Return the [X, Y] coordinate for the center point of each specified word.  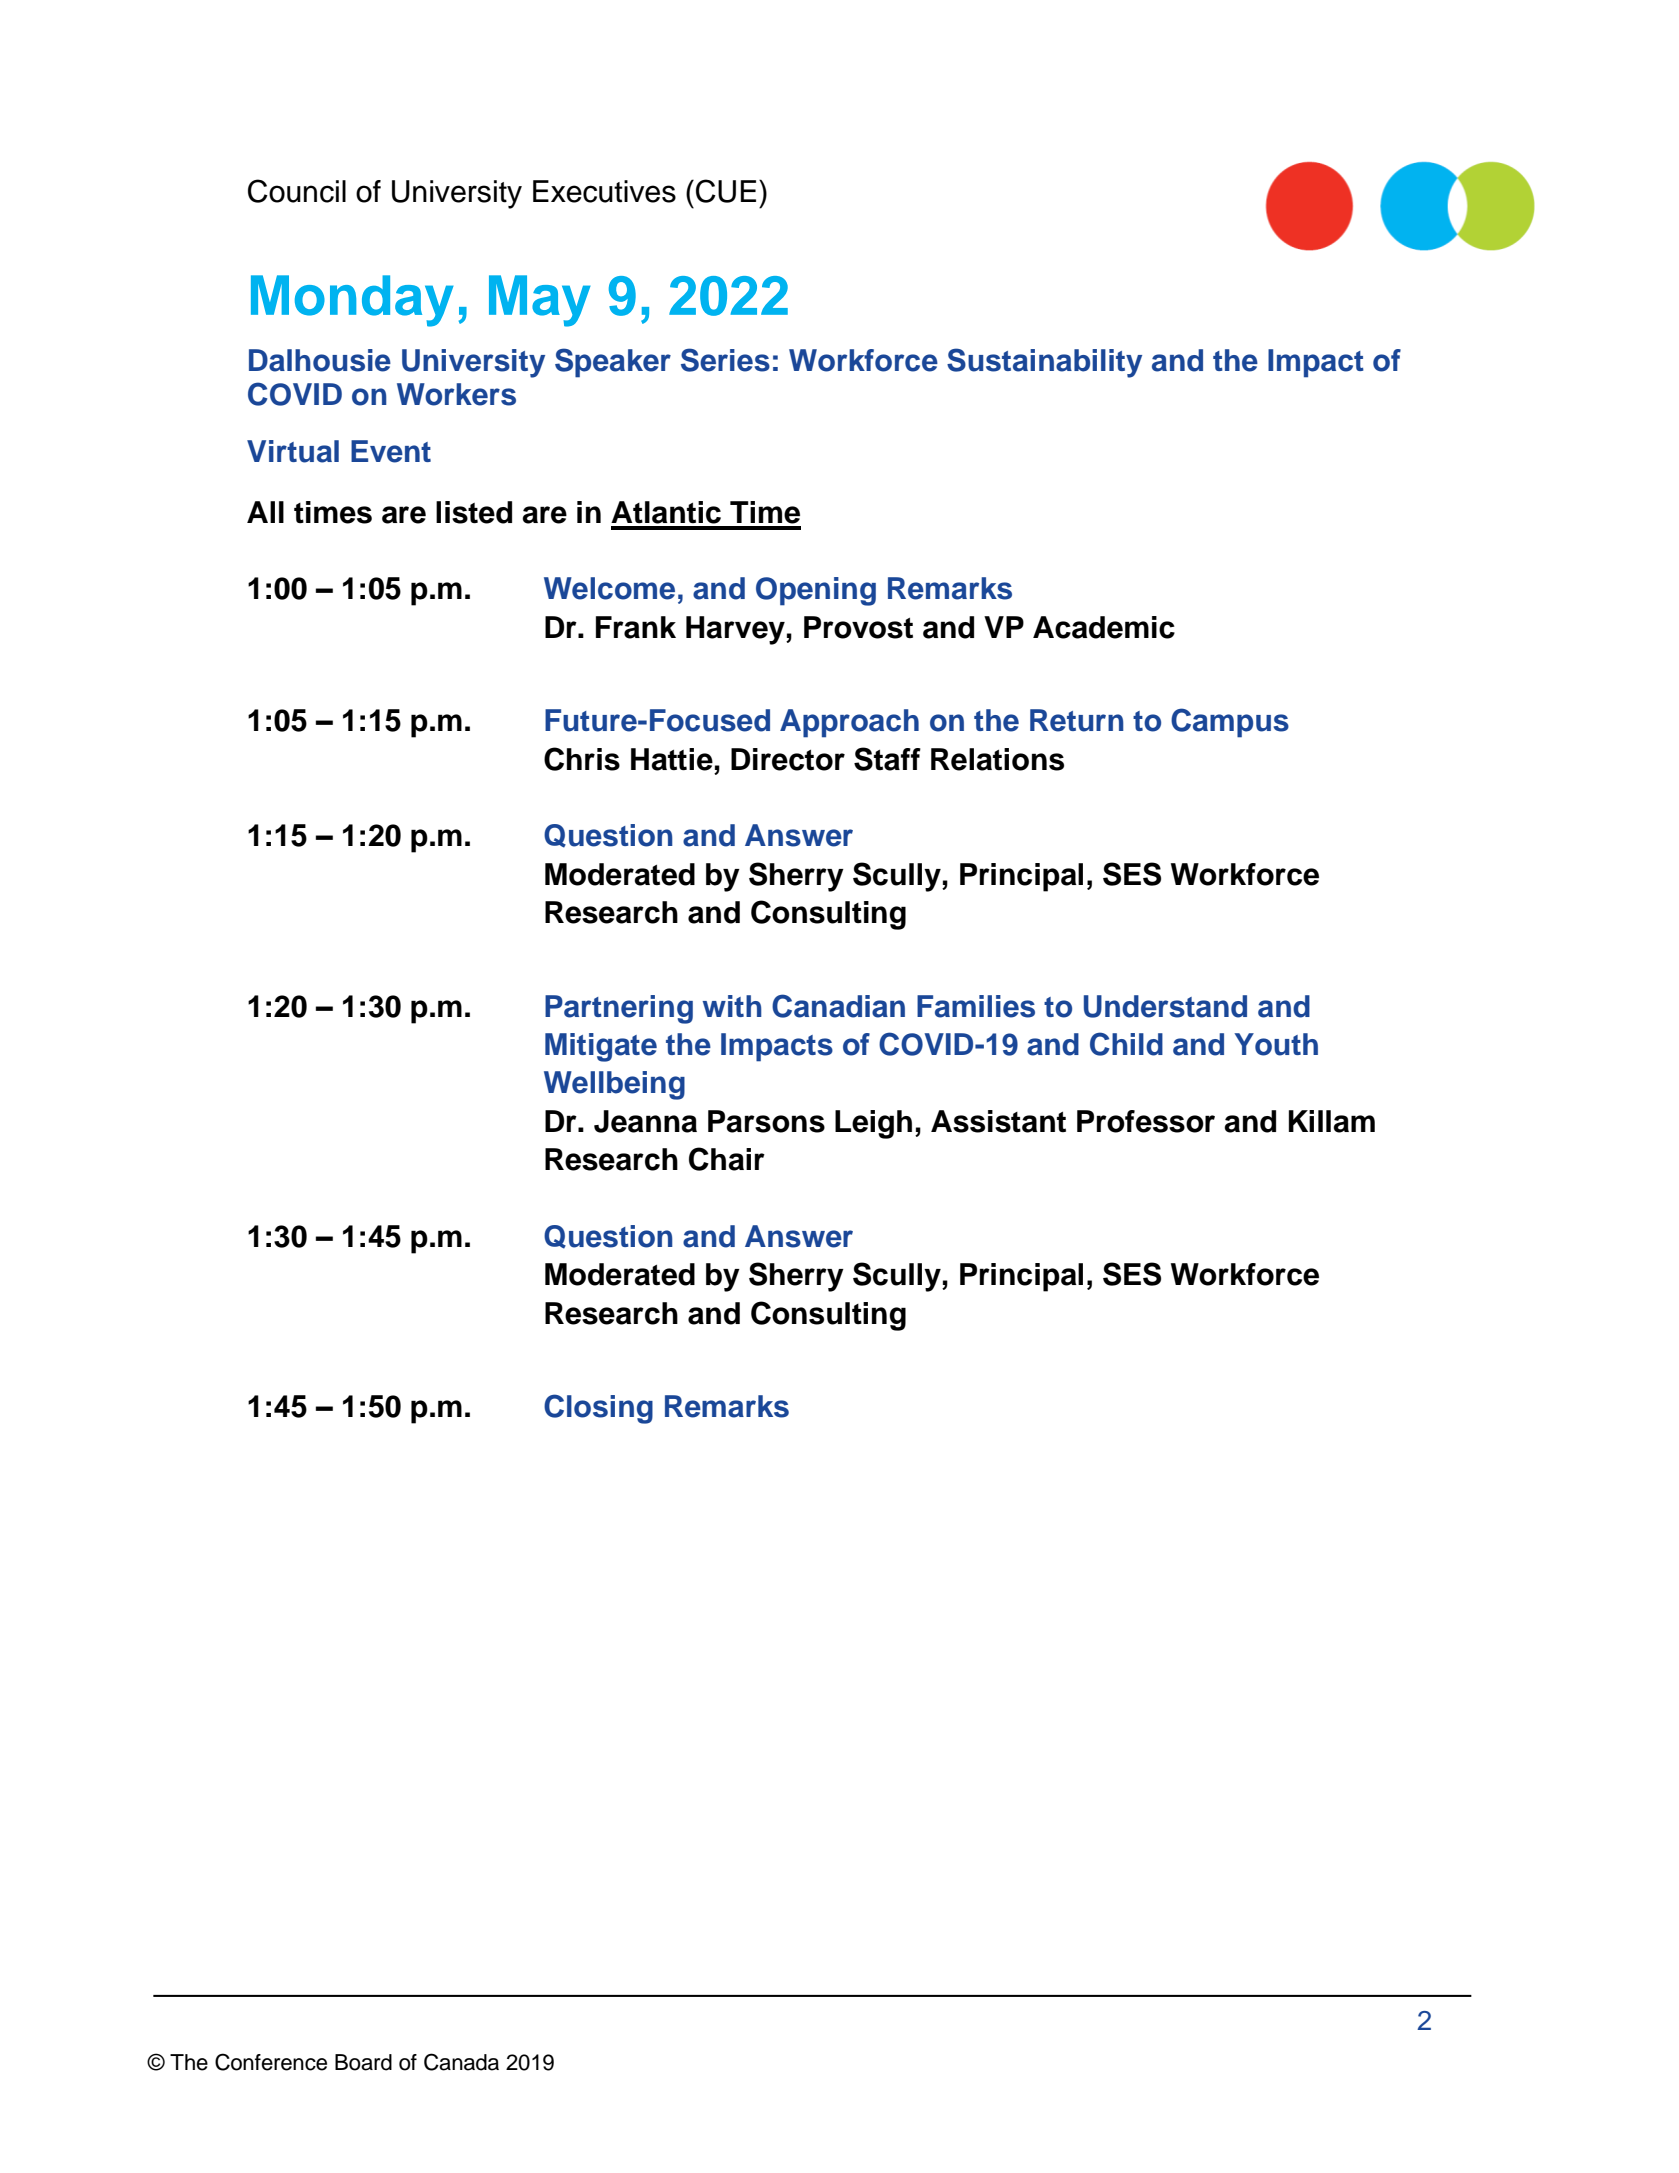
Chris [582, 759]
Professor [1146, 1121]
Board [363, 2062]
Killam [1332, 1121]
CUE [726, 191]
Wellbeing [614, 1085]
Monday [352, 301]
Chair [727, 1159]
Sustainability [1044, 363]
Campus [1230, 723]
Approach [849, 723]
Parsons [766, 1121]
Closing [598, 1409]
